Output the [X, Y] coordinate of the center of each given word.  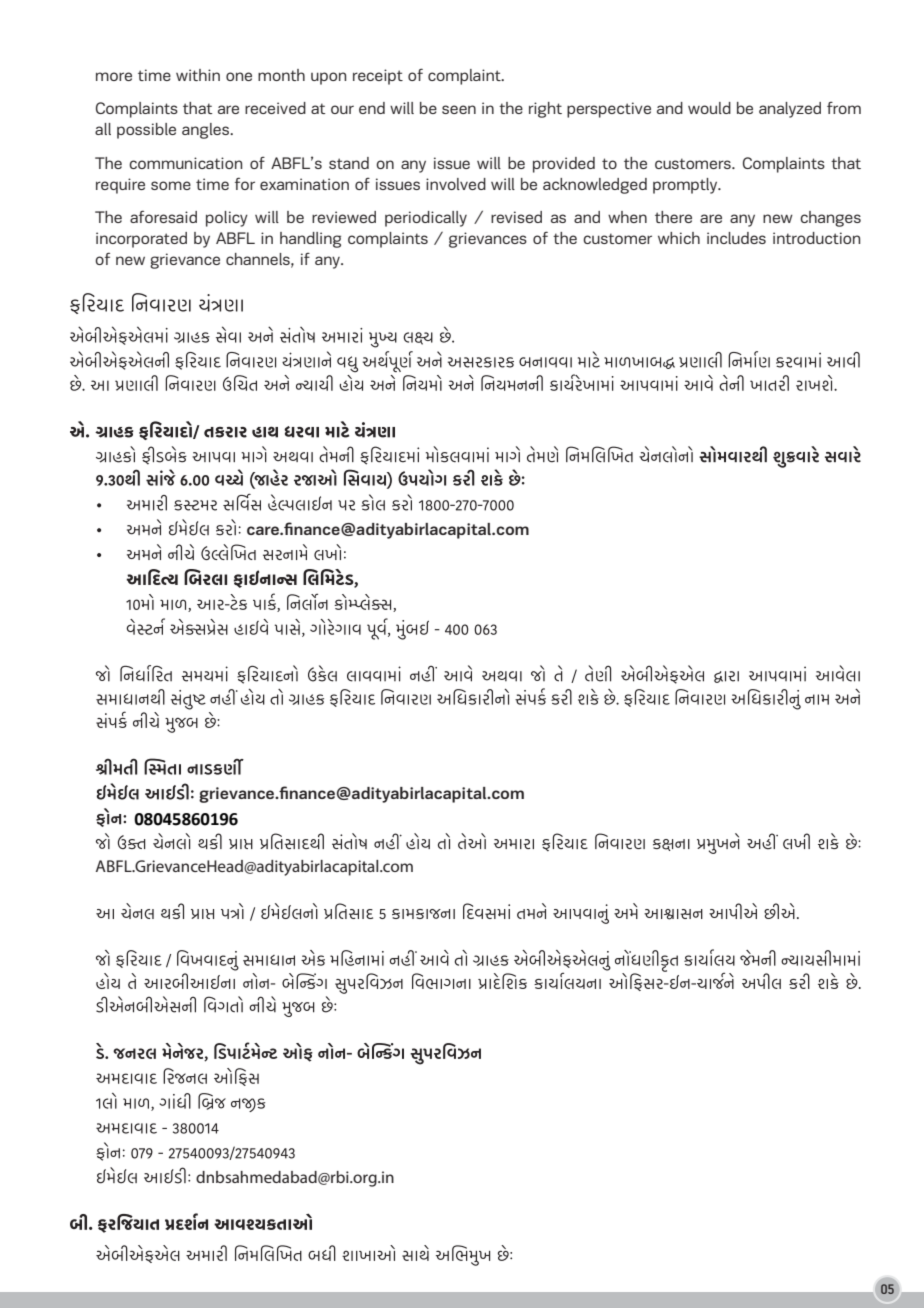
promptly [686, 186]
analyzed [790, 110]
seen [459, 109]
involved [456, 184]
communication [185, 163]
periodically [426, 219]
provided [564, 165]
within [198, 75]
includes [736, 238]
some [171, 185]
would [709, 108]
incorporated [141, 240]
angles [206, 131]
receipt [378, 77]
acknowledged [595, 186]
